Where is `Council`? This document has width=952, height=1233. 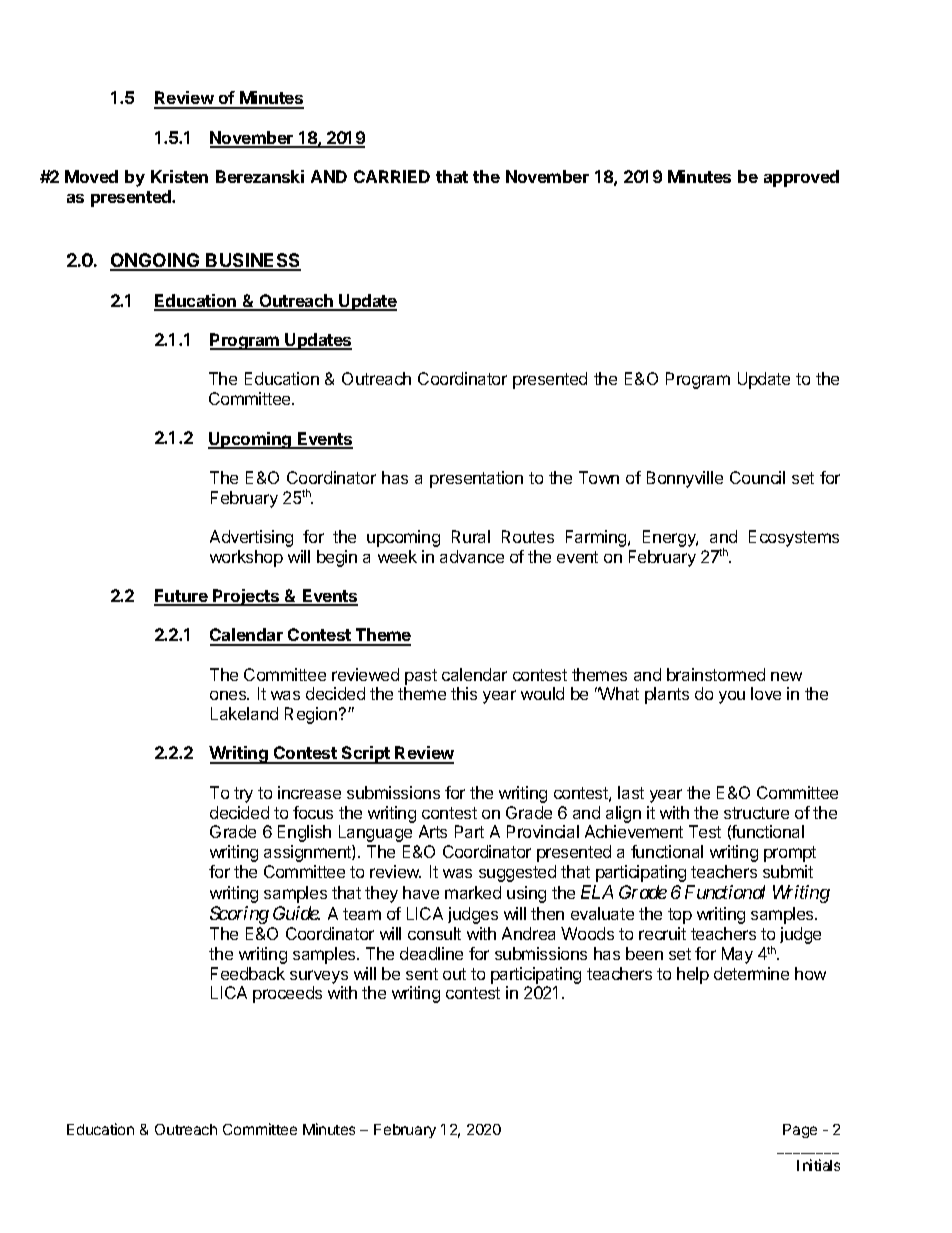
Council is located at coordinates (757, 477).
